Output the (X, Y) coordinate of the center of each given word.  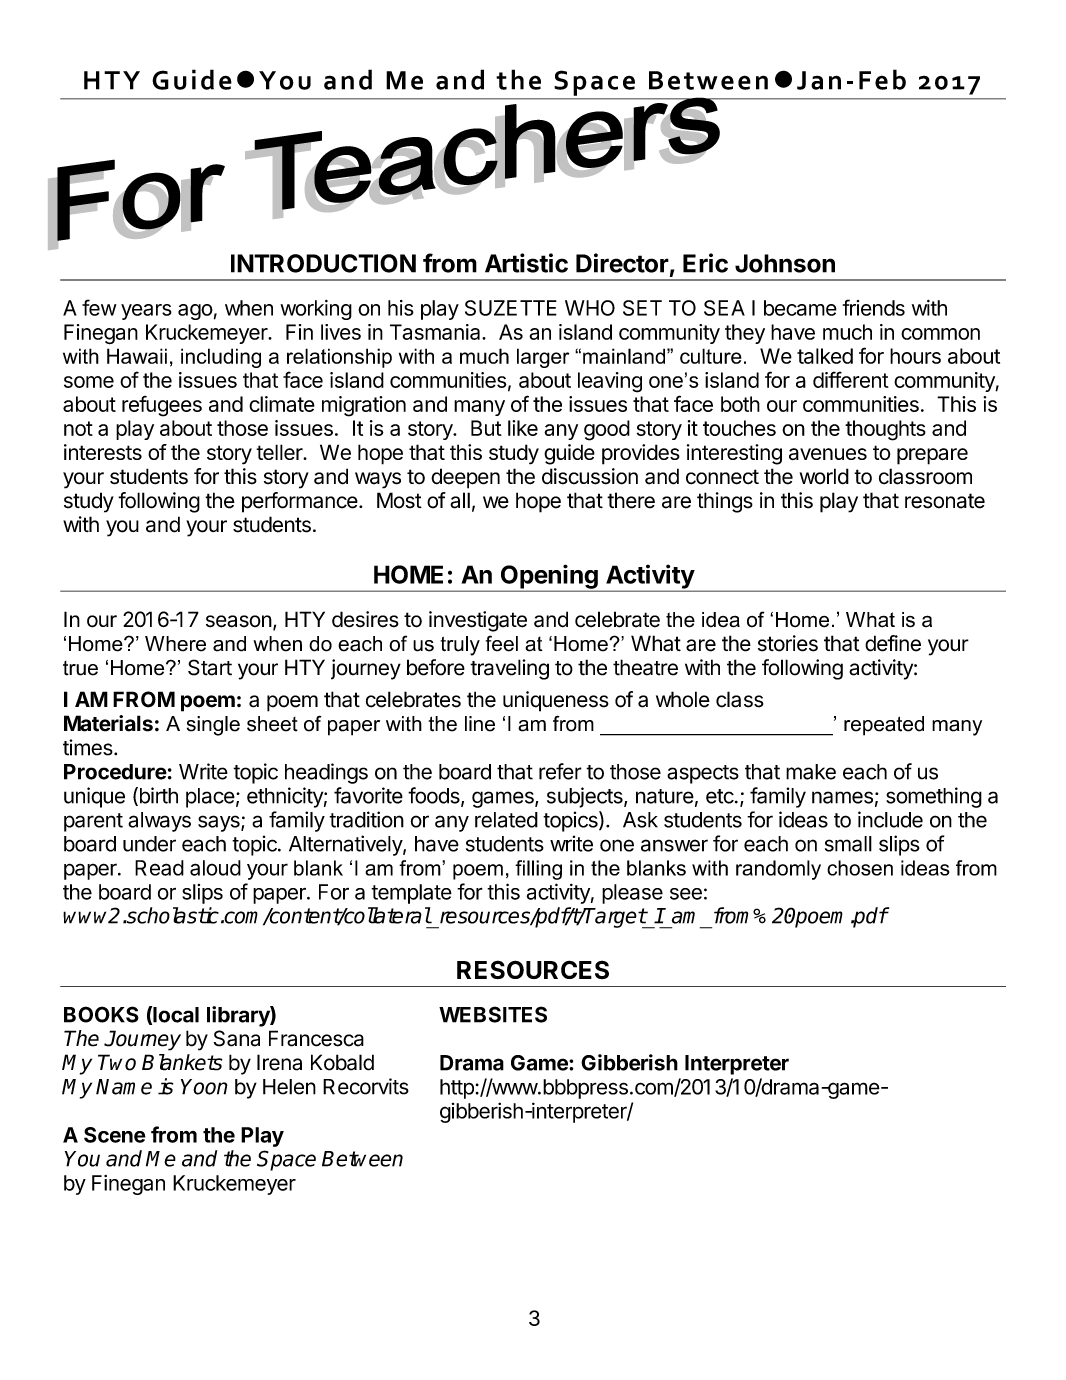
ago (195, 312)
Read (159, 868)
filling (538, 870)
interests (103, 452)
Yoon (204, 1087)
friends (874, 307)
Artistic (526, 263)
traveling (509, 669)
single (213, 726)
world (824, 476)
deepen (465, 478)
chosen (860, 868)
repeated (884, 726)
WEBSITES (493, 1014)
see (686, 894)
